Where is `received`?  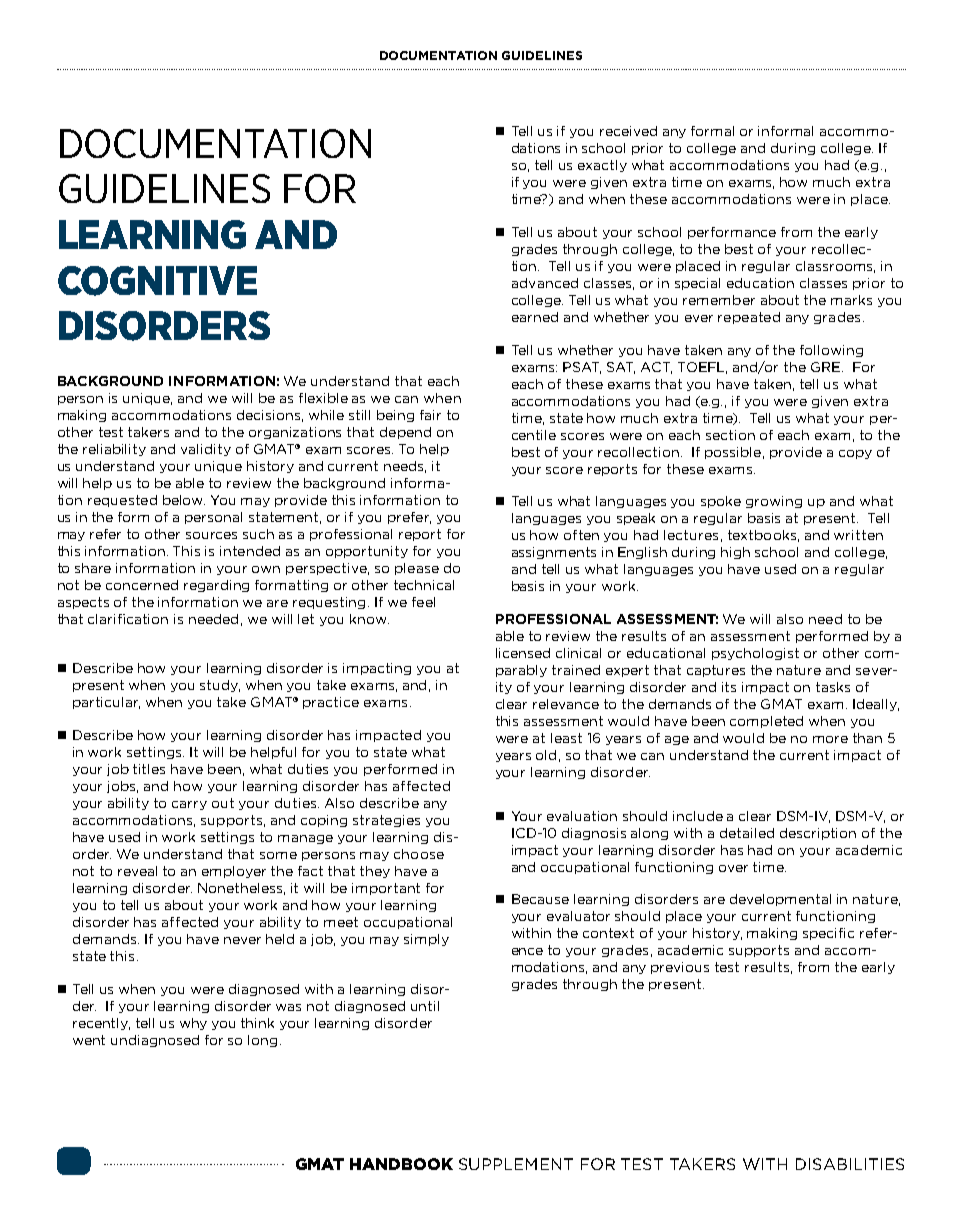 received is located at coordinates (628, 131).
